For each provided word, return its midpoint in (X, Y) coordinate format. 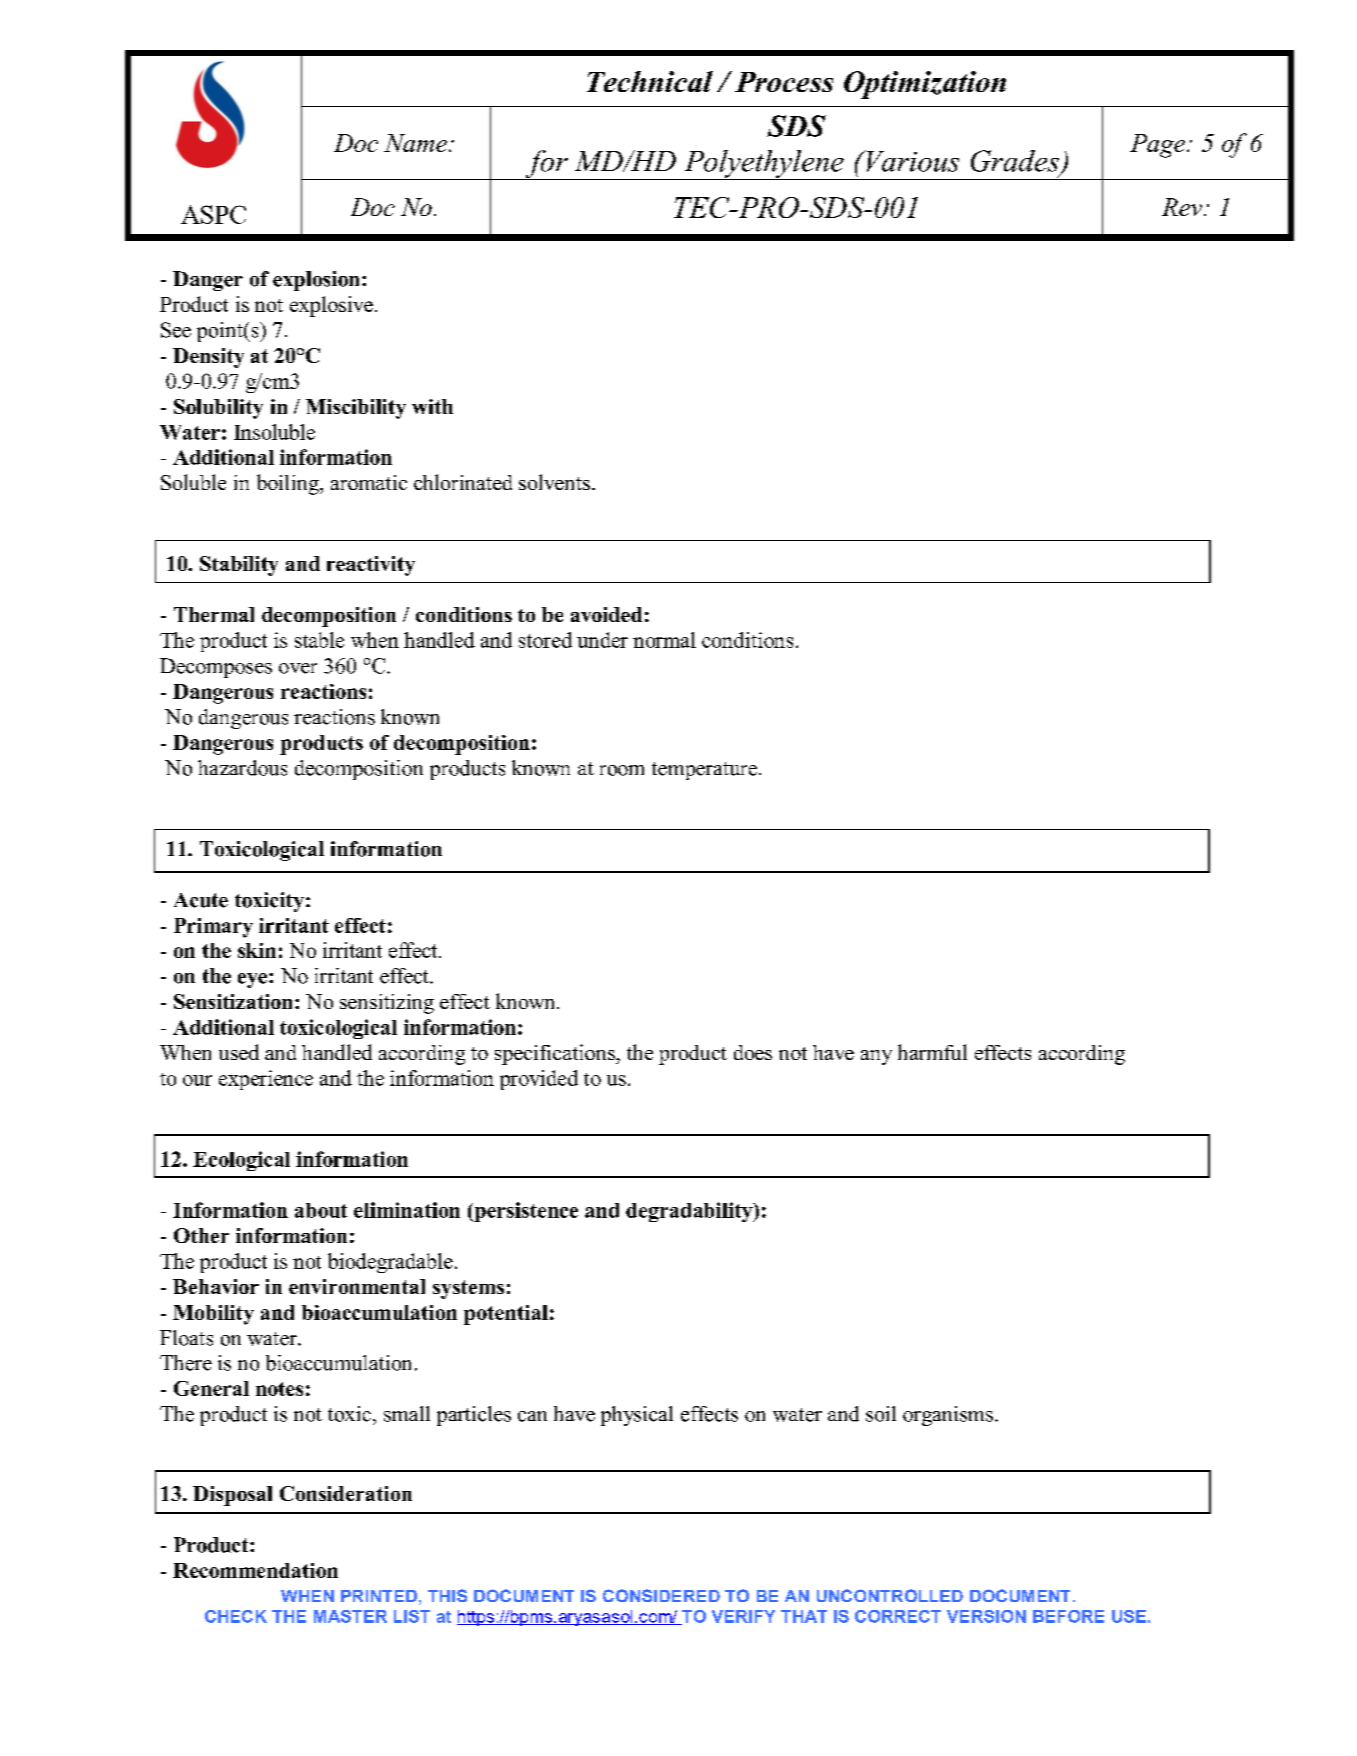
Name (415, 143)
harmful (932, 1052)
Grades (1015, 161)
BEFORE (1068, 1616)
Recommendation (255, 1570)
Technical (650, 81)
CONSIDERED (661, 1595)
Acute (201, 900)
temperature (704, 771)
